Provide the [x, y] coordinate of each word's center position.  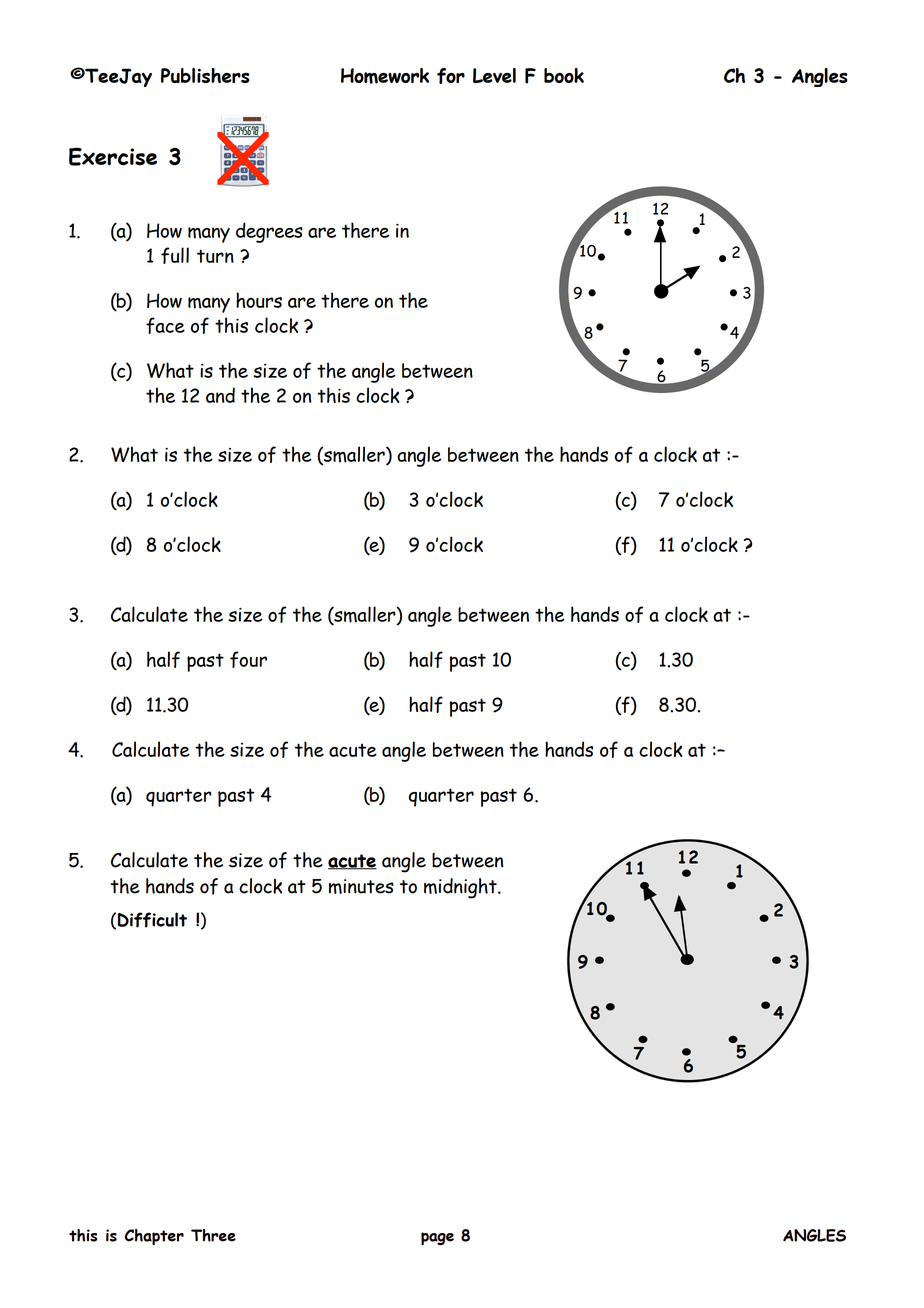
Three [213, 1235]
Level [494, 75]
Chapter [154, 1237]
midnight [461, 888]
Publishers [205, 75]
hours [259, 300]
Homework [385, 76]
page [437, 1238]
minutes [361, 886]
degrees [269, 232]
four [248, 659]
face [165, 325]
